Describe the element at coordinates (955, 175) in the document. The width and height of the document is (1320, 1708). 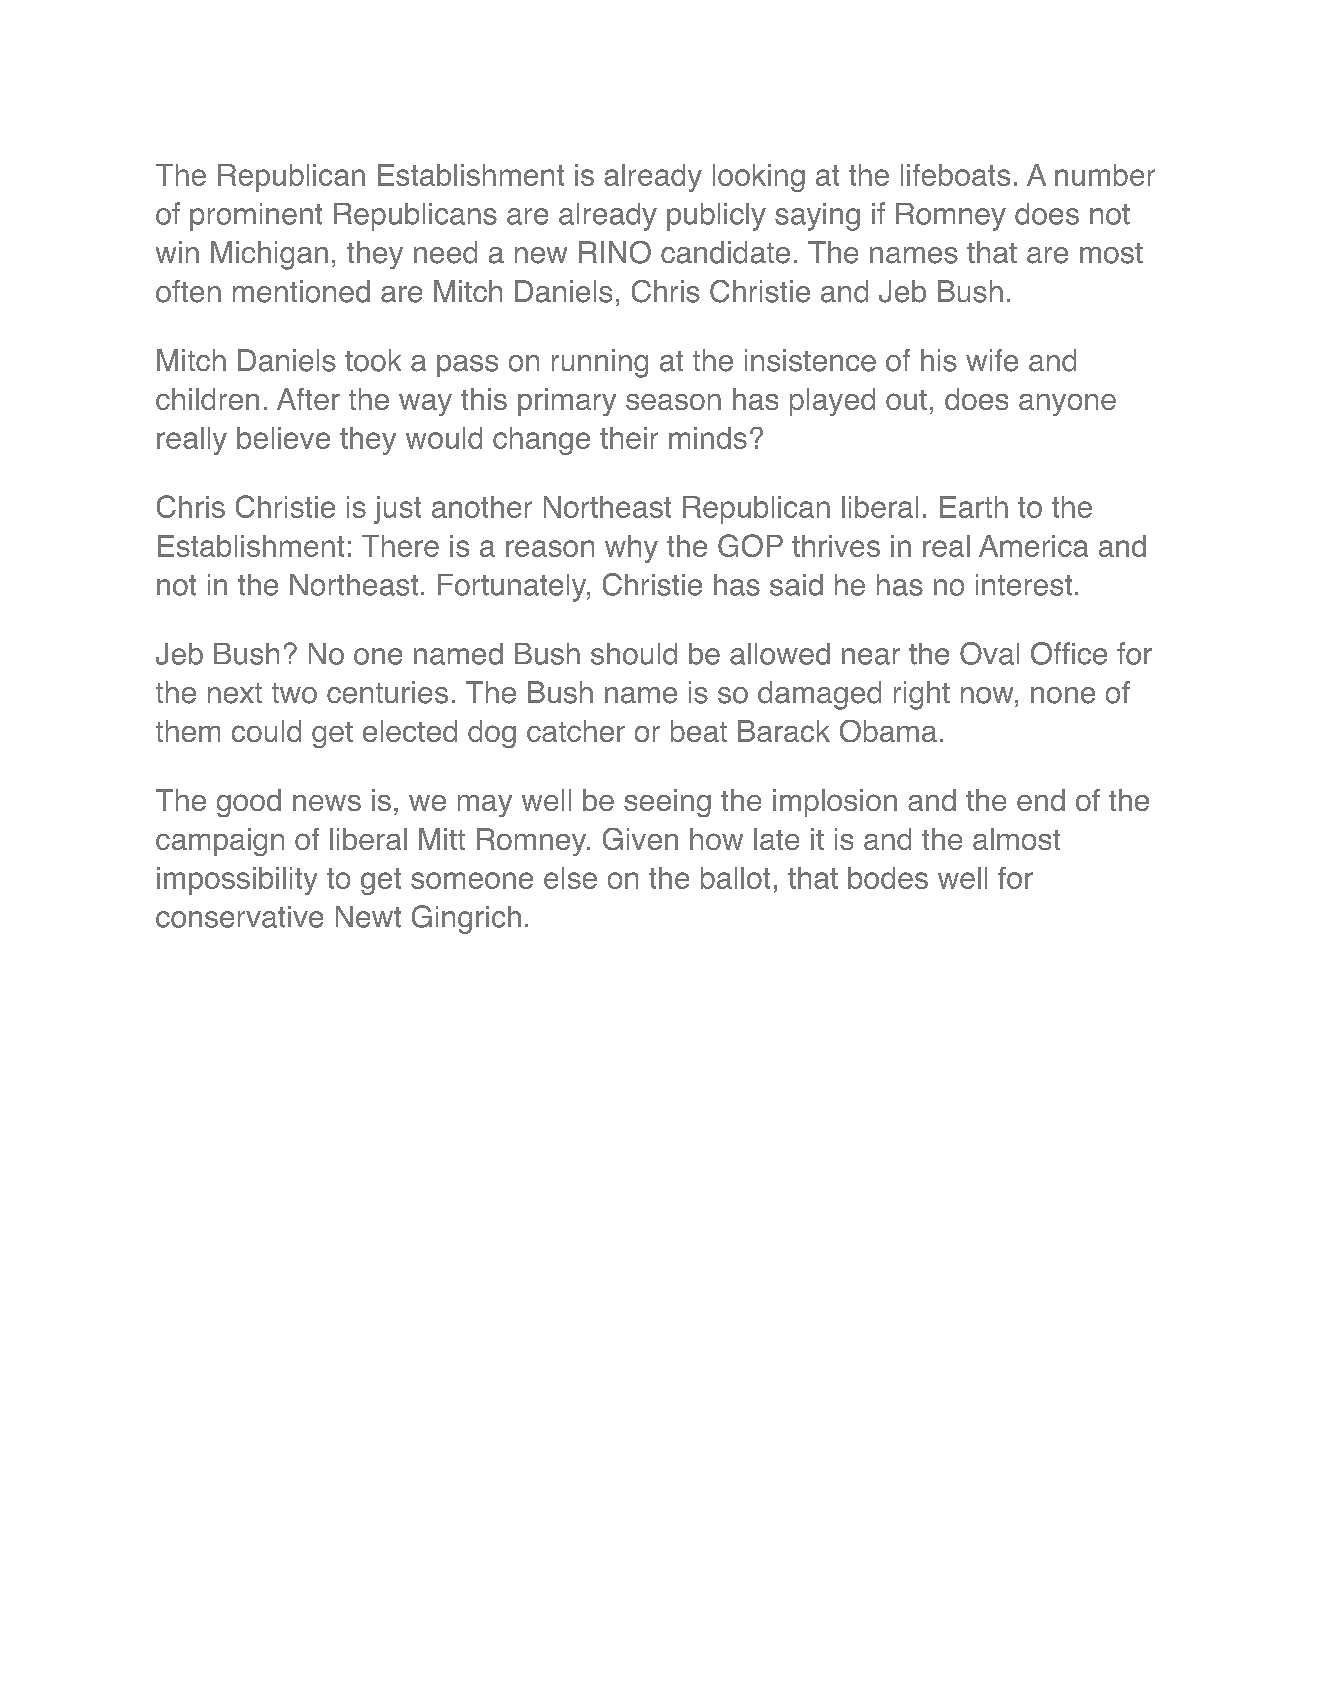
I see `lifeboats` at that location.
